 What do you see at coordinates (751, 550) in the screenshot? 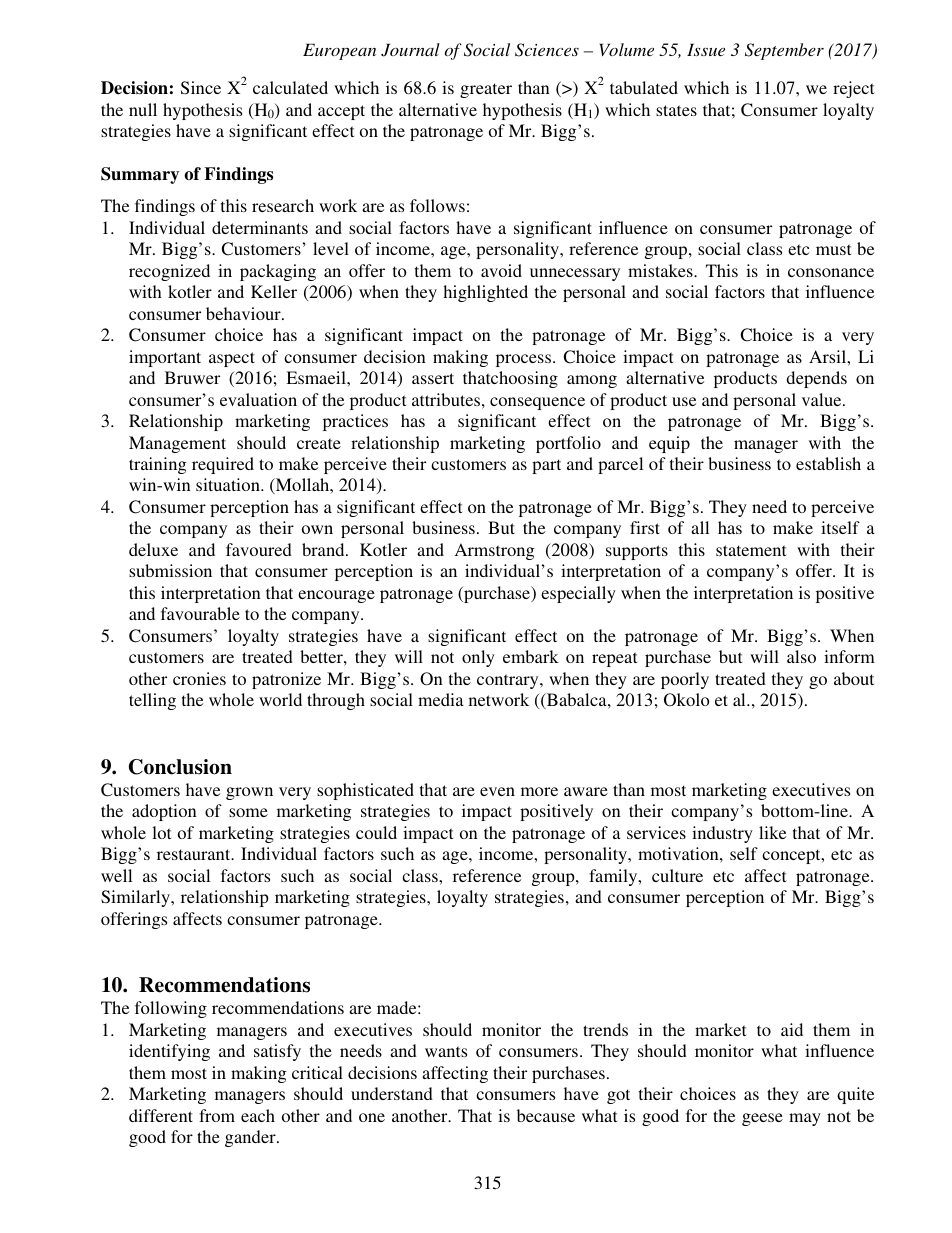
I see `statement` at bounding box center [751, 550].
